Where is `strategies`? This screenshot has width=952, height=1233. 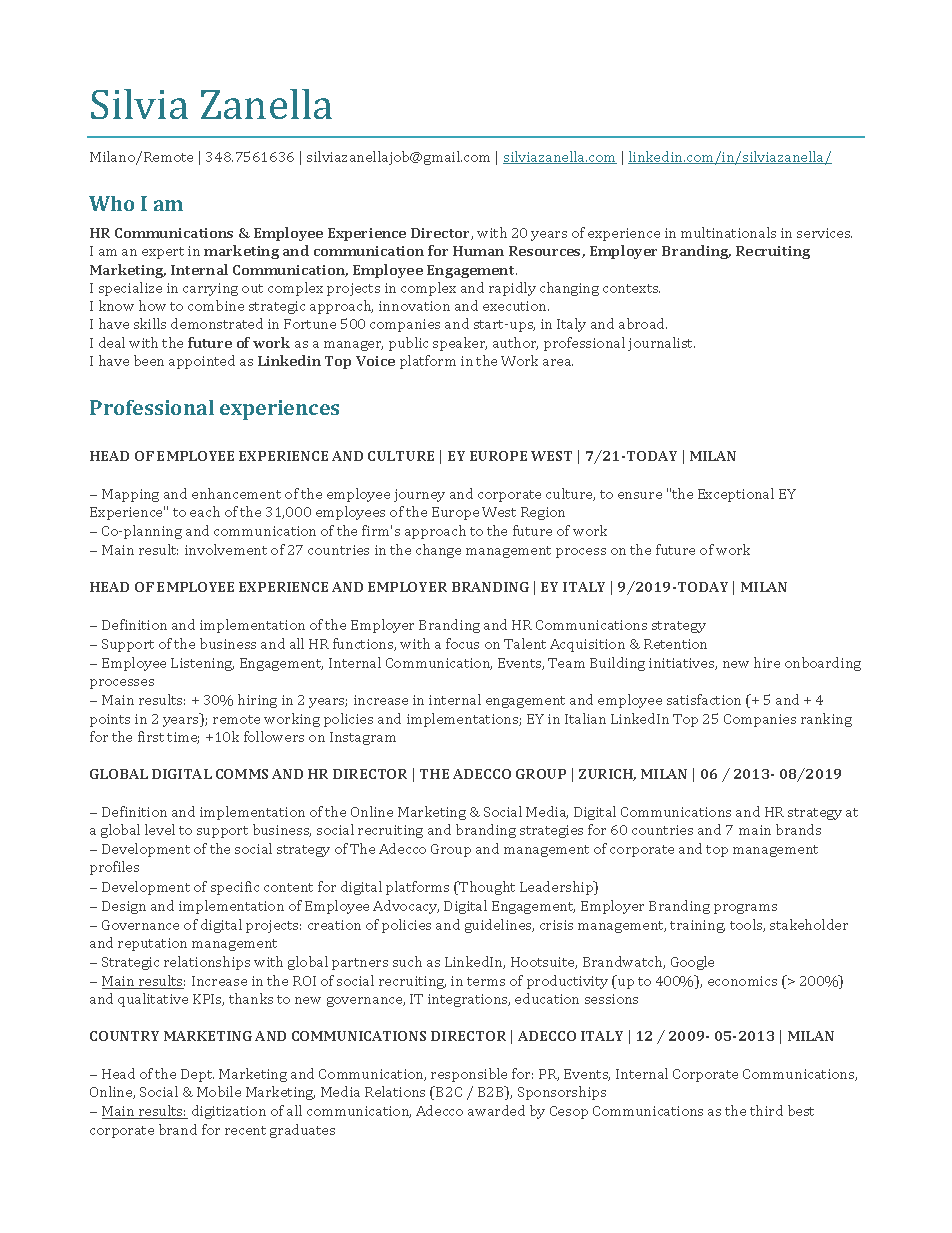
strategies is located at coordinates (551, 831).
